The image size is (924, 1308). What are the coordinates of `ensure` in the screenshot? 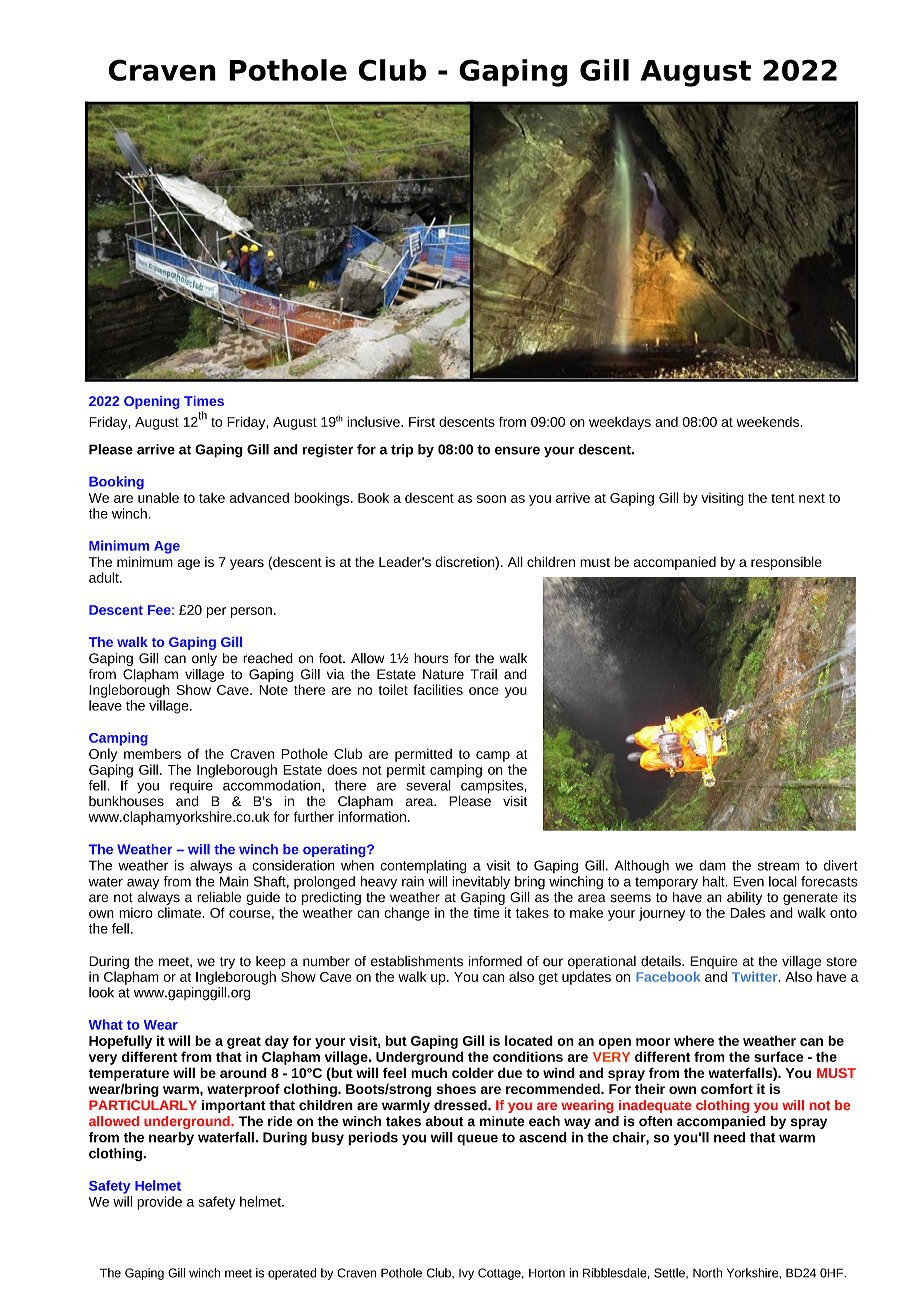 It's located at (517, 450).
